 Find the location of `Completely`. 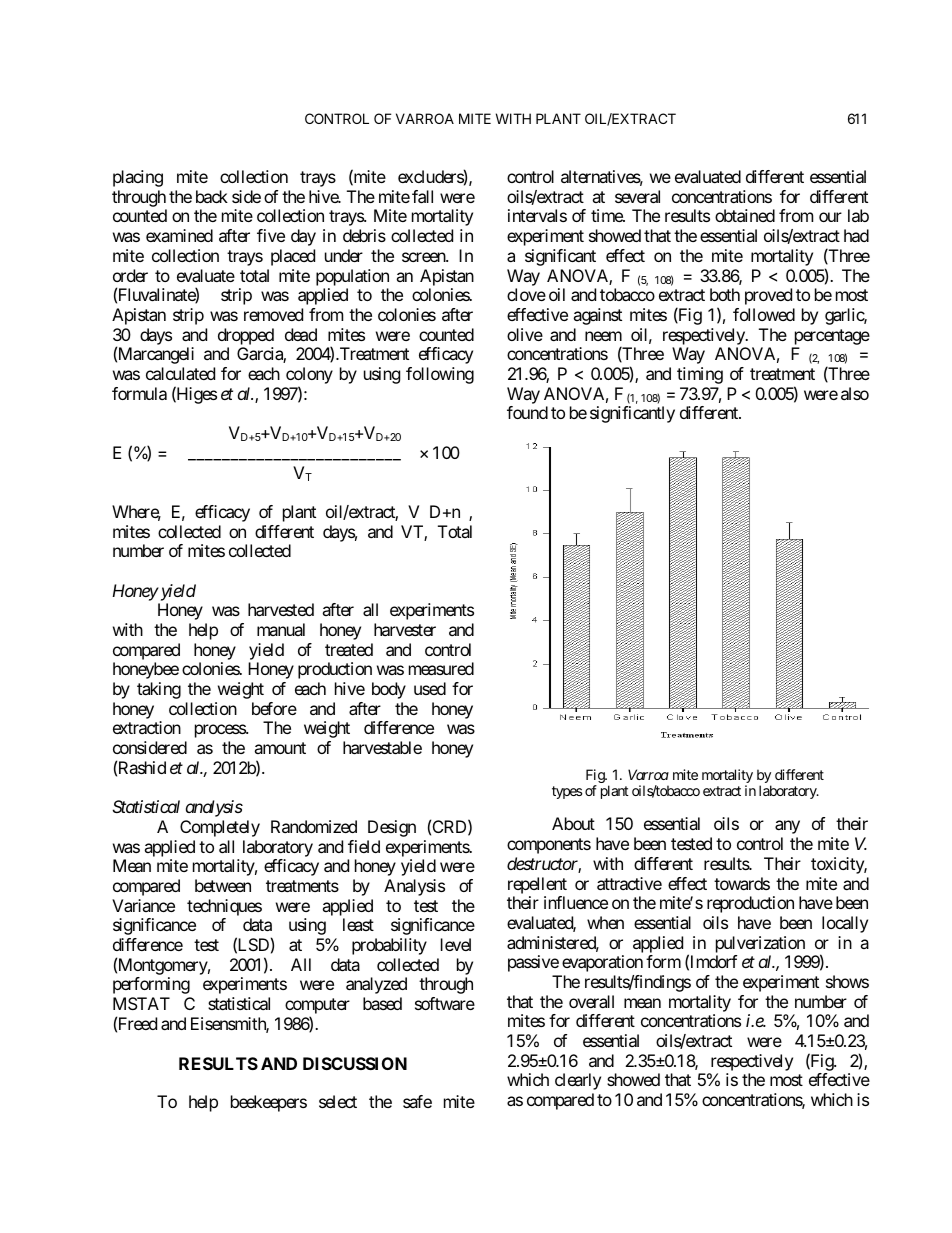

Completely is located at coordinates (220, 828).
